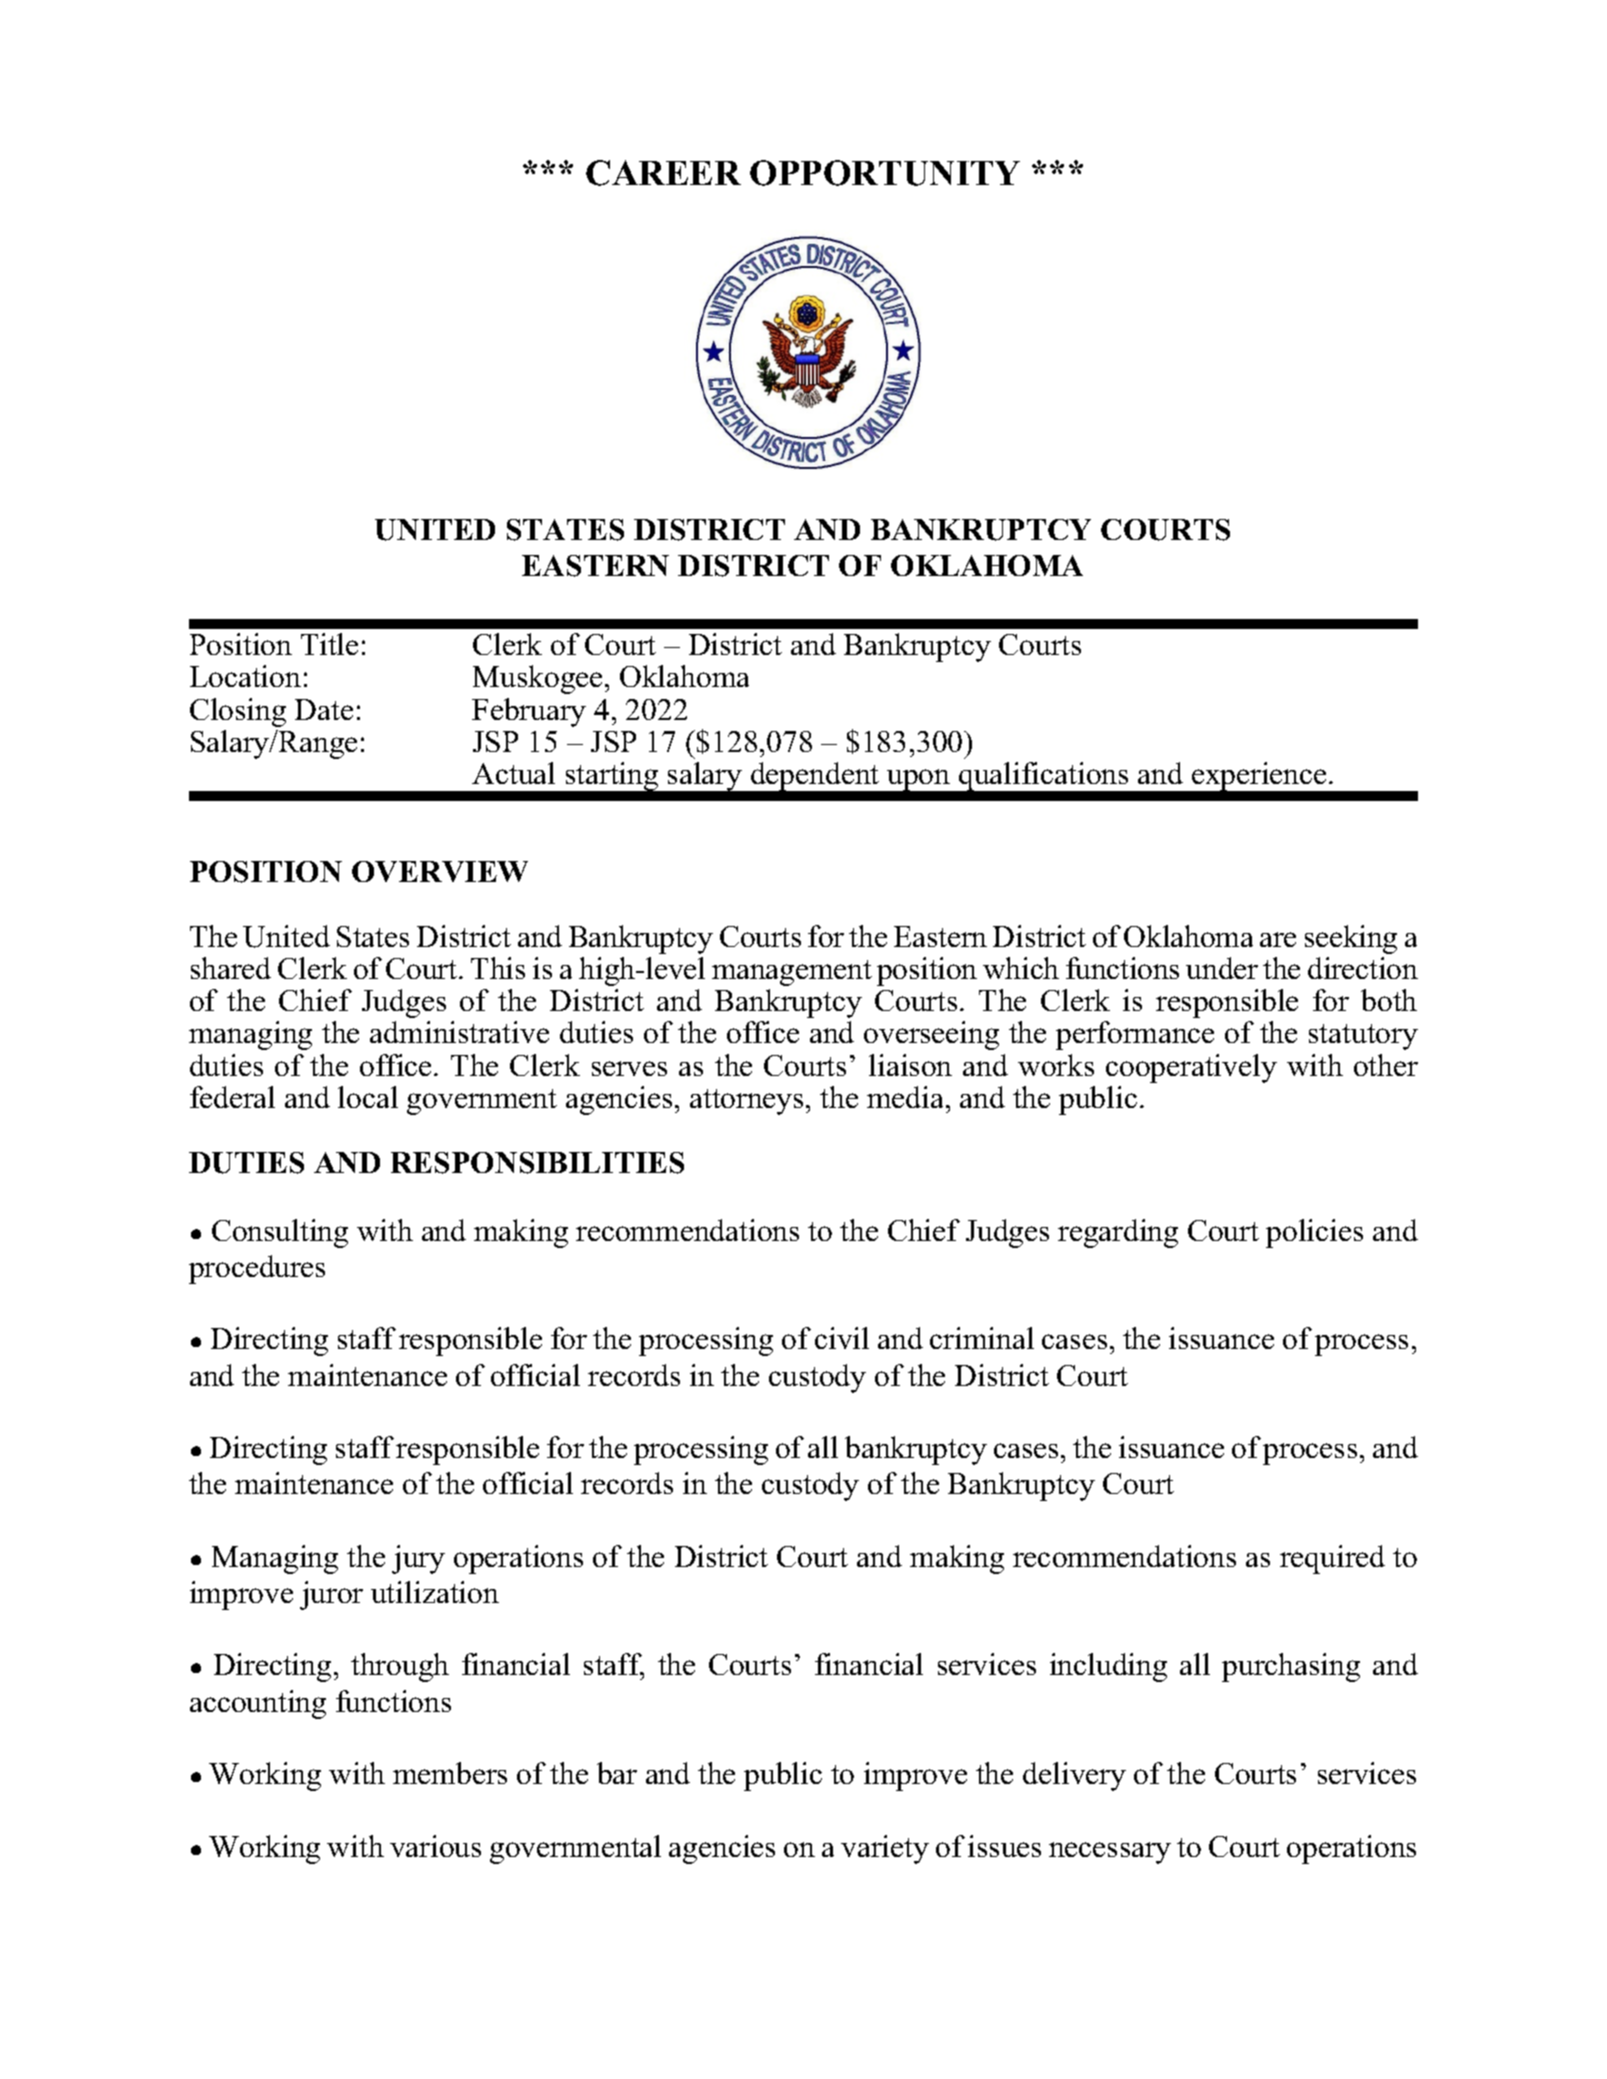  Describe the element at coordinates (537, 679) in the document. I see `Muskogee` at that location.
